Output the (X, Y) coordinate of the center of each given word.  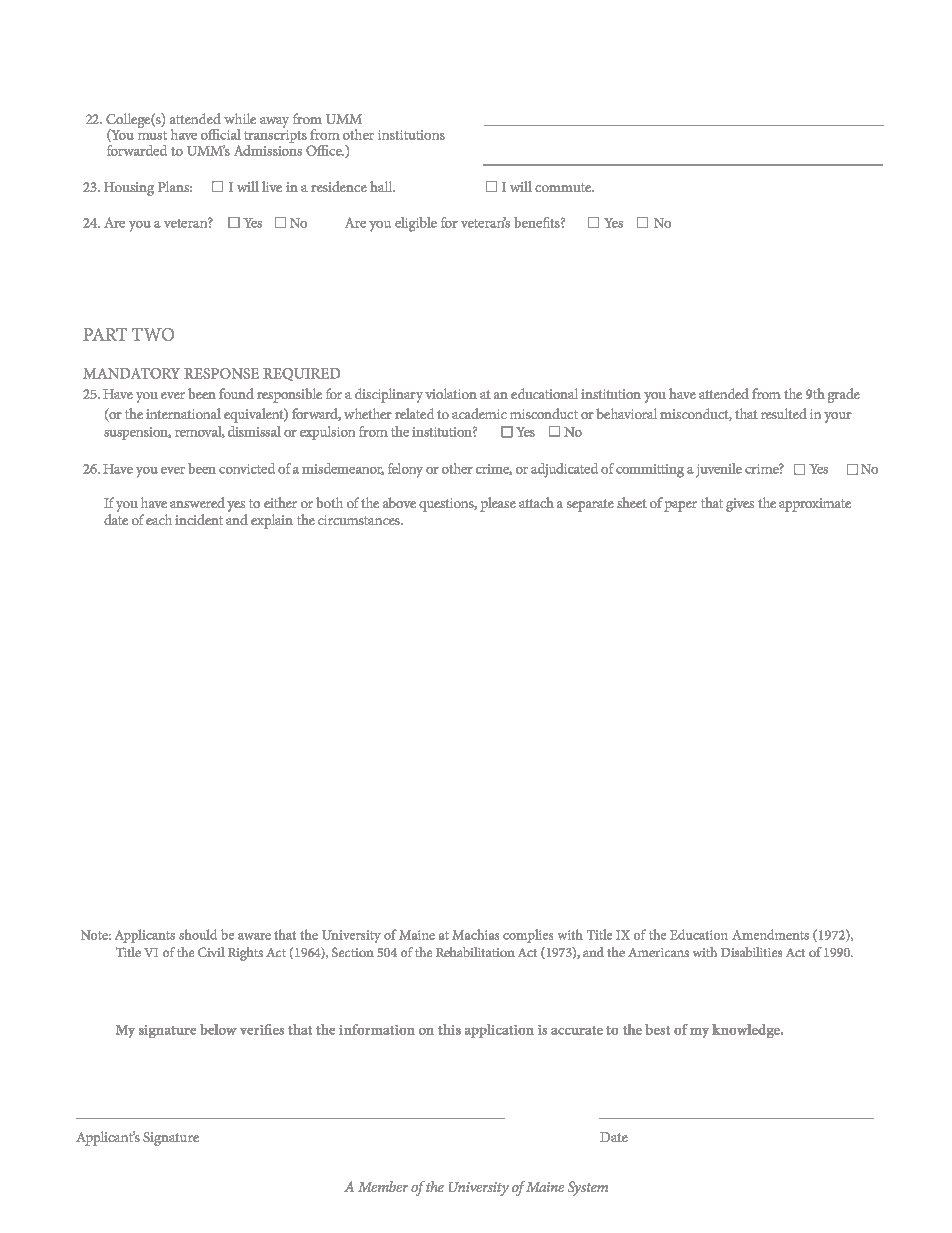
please (498, 504)
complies (528, 936)
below (218, 1029)
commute (564, 187)
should (198, 934)
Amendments (770, 934)
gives (740, 505)
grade (844, 395)
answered (197, 502)
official (221, 134)
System (588, 1188)
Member (383, 1186)
